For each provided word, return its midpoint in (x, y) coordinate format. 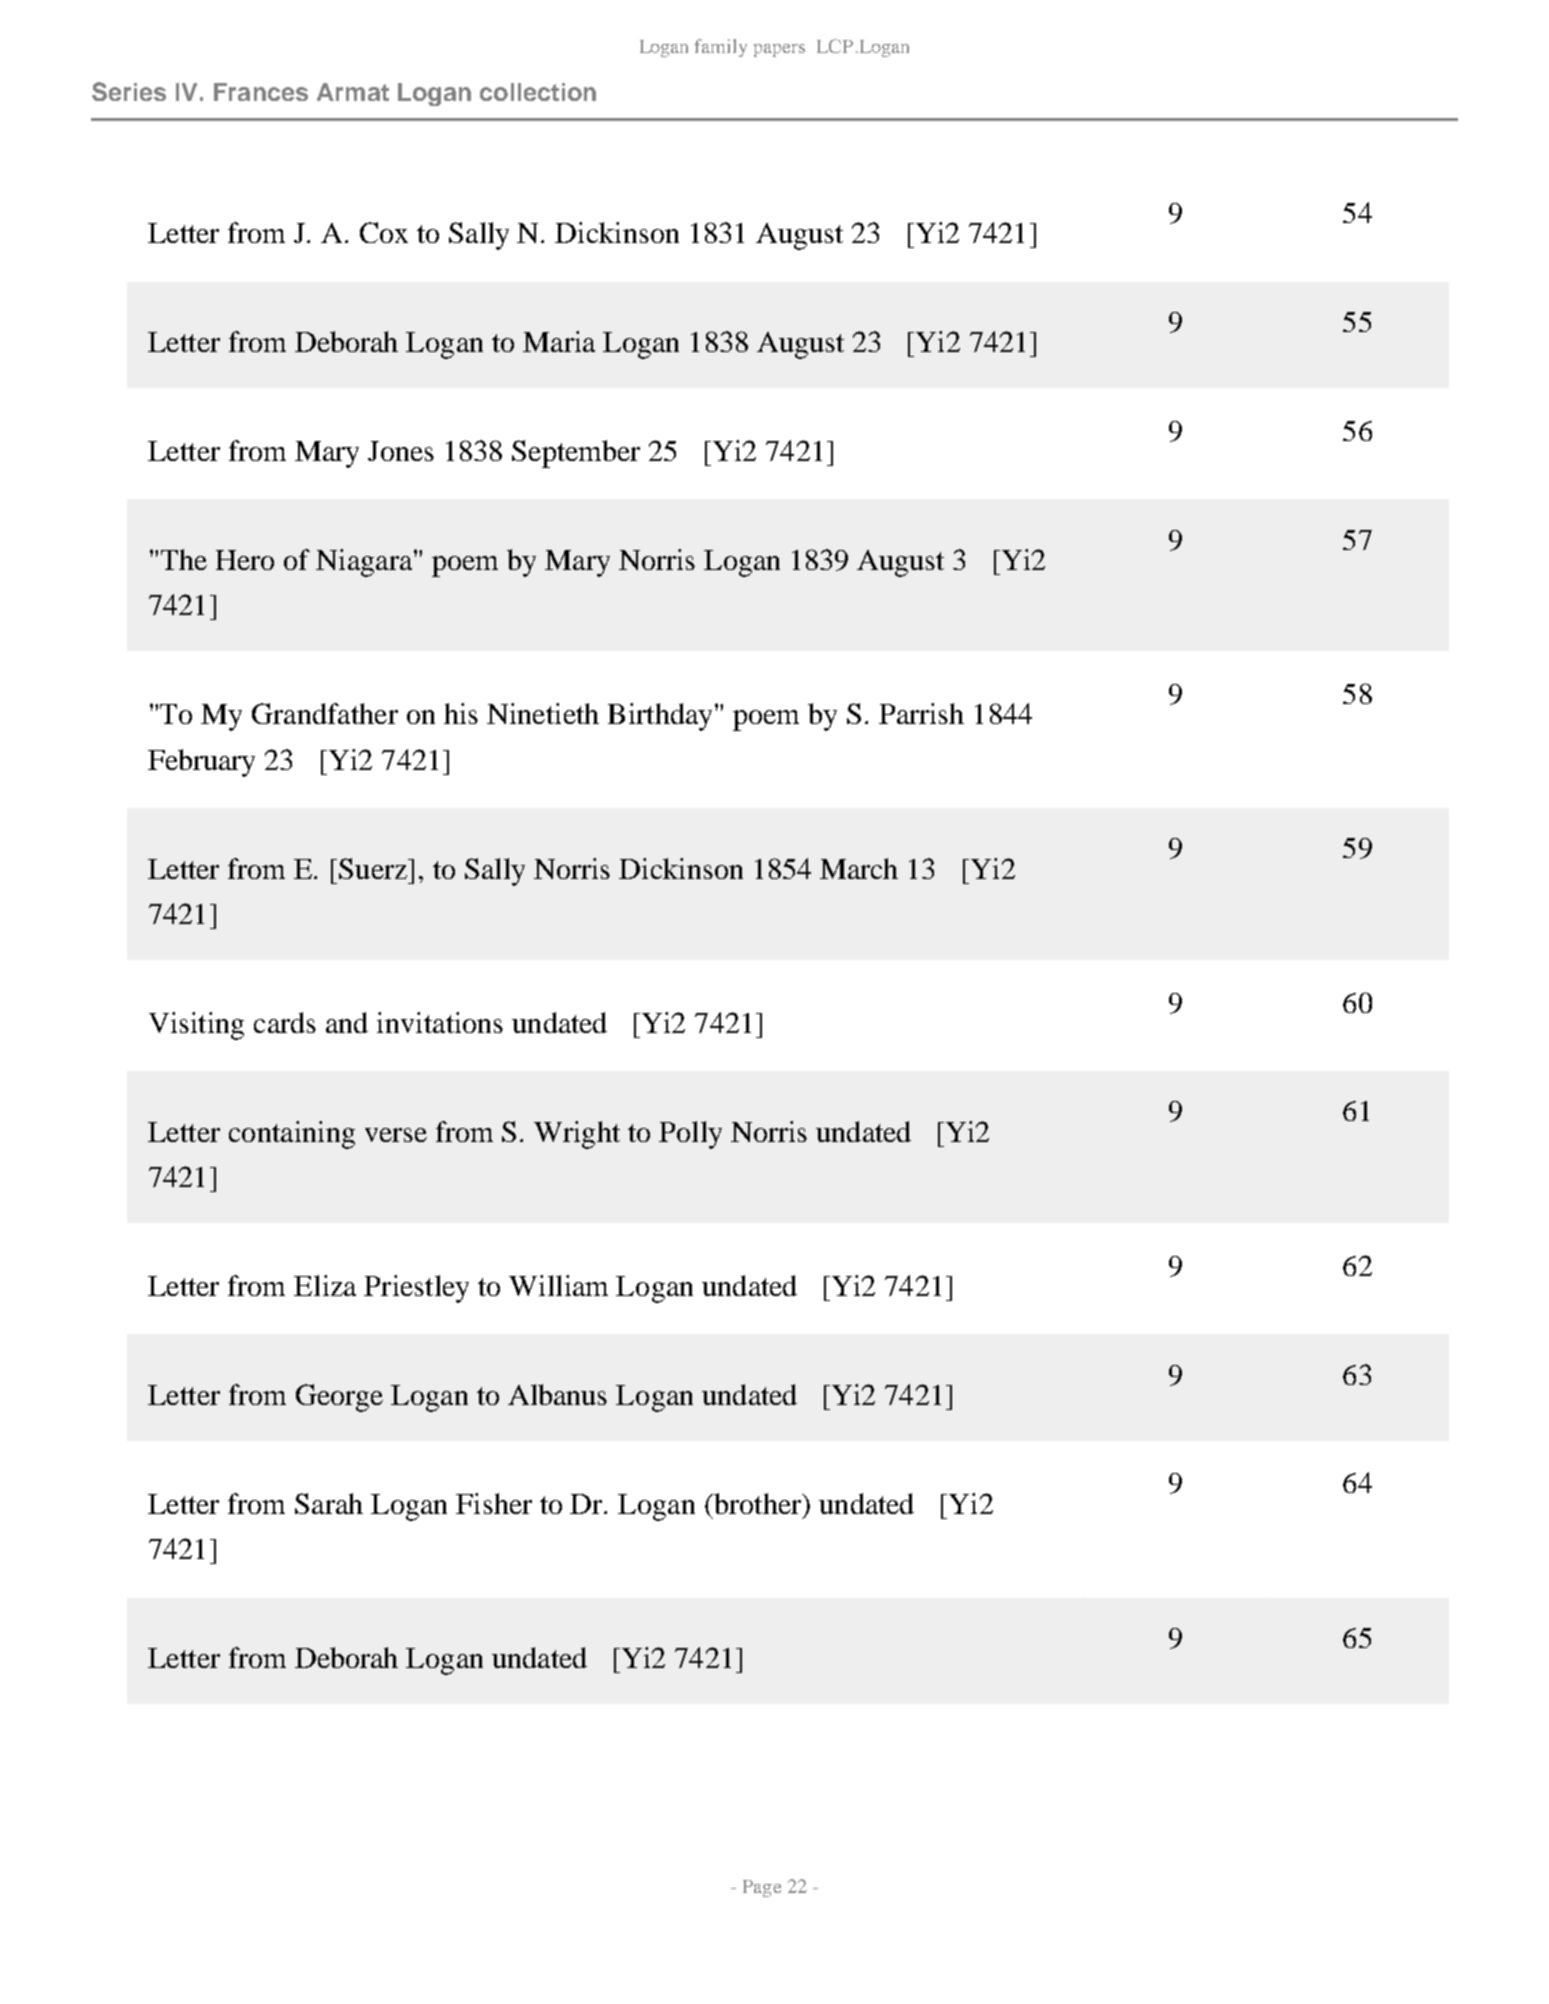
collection (538, 92)
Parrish (921, 713)
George (339, 1398)
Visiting (196, 1026)
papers (779, 50)
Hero (245, 560)
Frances (261, 92)
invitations (440, 1022)
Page (762, 1888)
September (576, 454)
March (859, 868)
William (558, 1285)
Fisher (494, 1503)
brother (757, 1503)
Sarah (329, 1503)
